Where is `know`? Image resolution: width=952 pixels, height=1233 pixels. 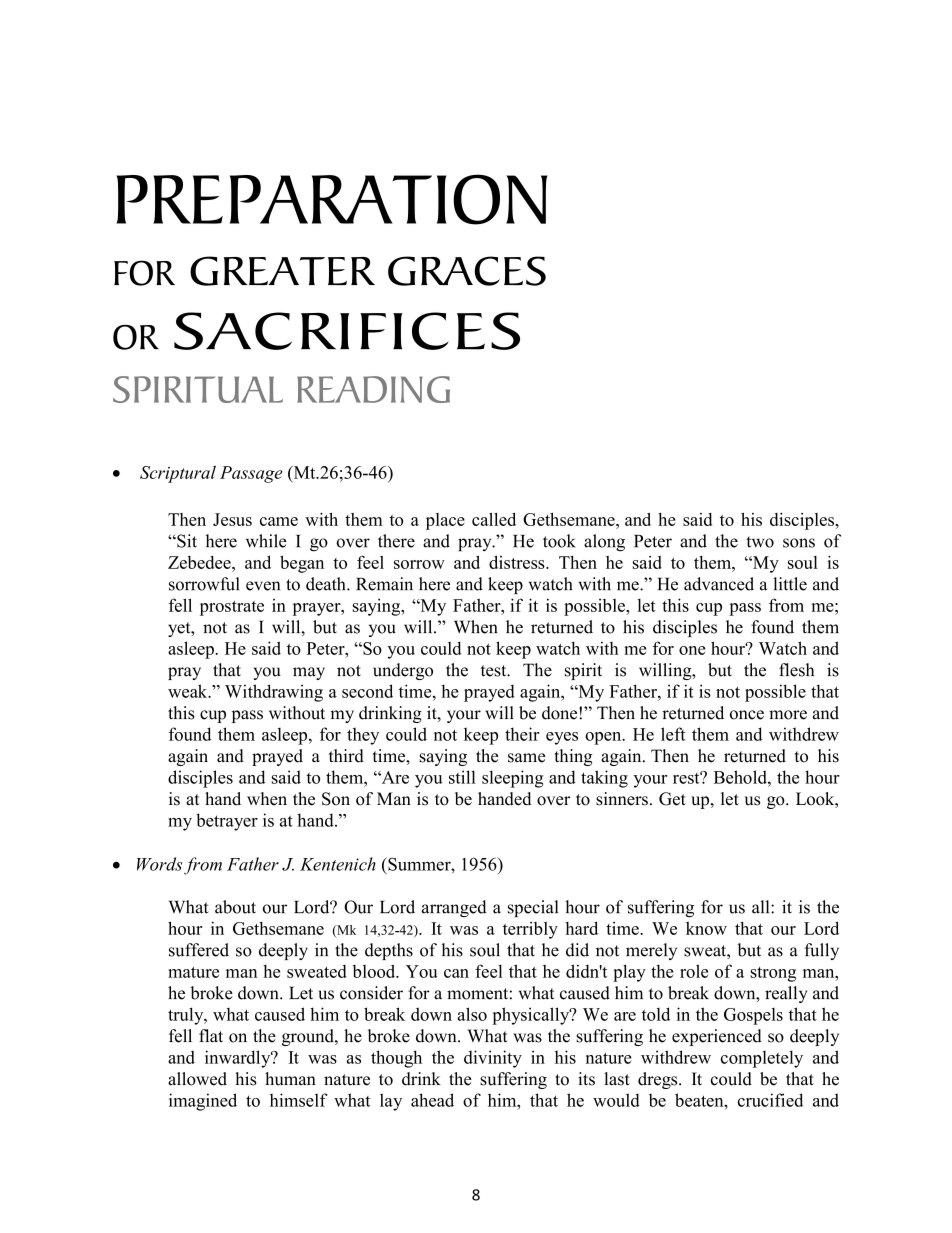
know is located at coordinates (706, 928).
